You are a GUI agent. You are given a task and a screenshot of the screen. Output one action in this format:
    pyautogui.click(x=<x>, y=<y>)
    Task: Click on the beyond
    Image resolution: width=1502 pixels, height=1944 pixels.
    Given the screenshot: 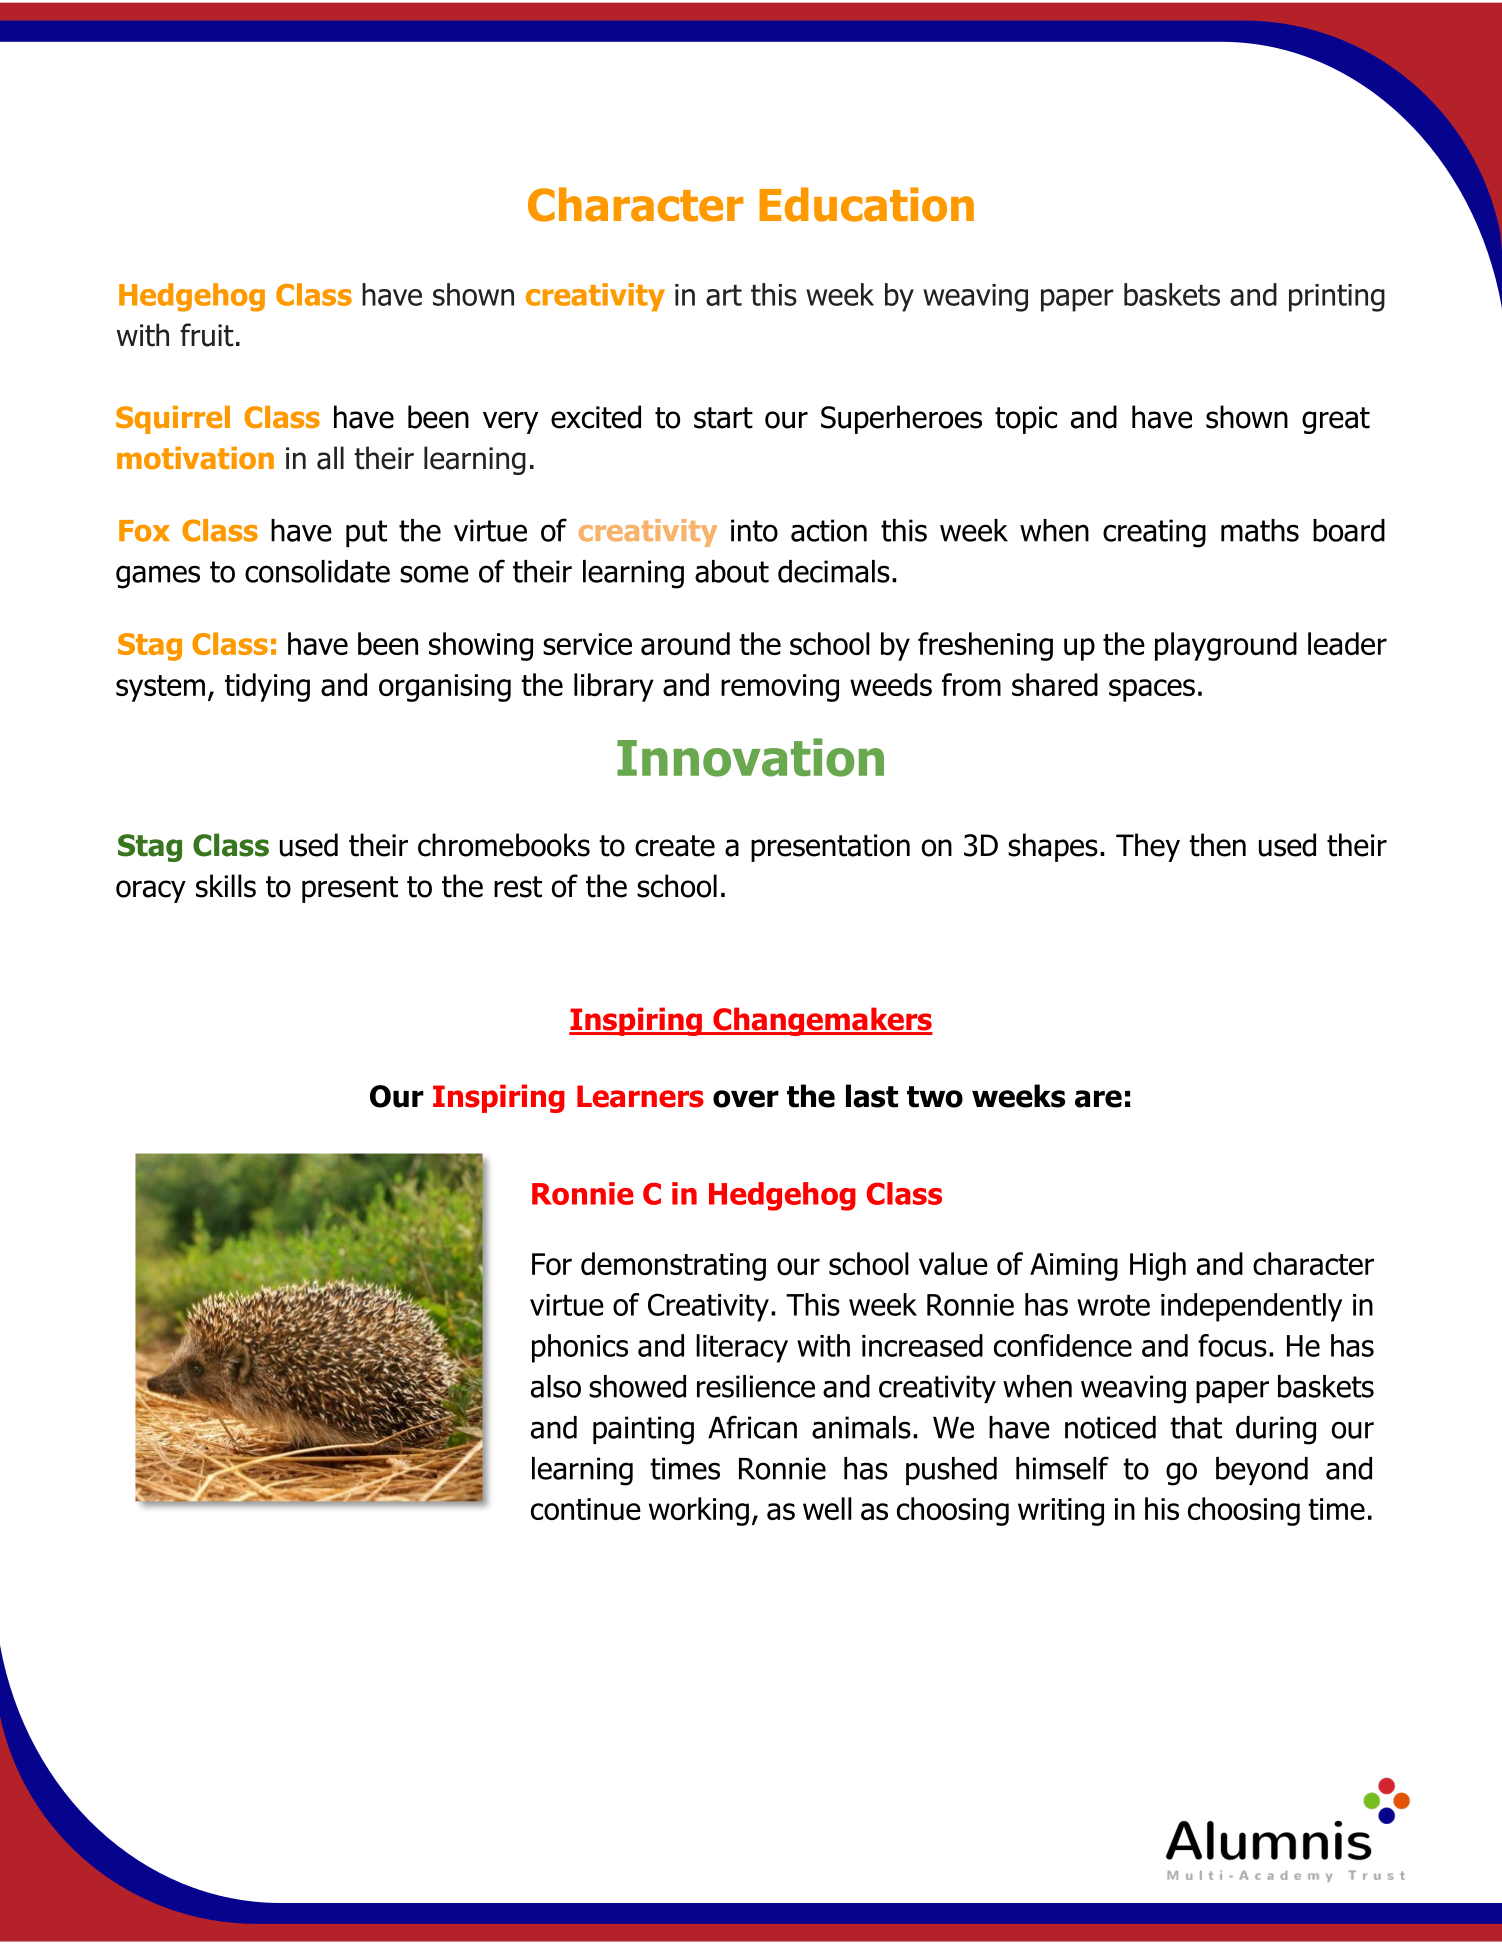 What is the action you would take?
    pyautogui.click(x=1262, y=1471)
